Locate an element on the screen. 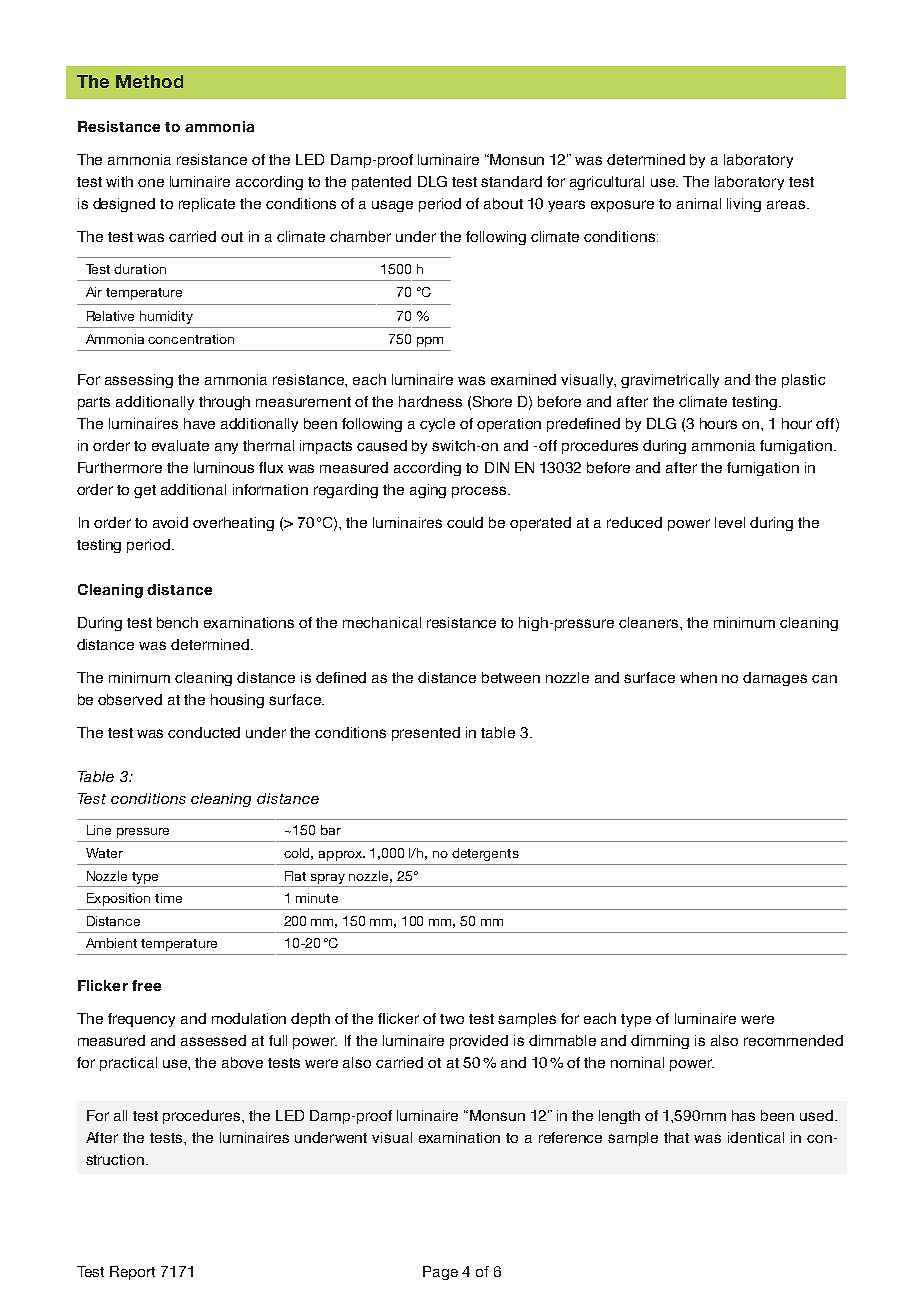 Image resolution: width=924 pixels, height=1308 pixels. Method is located at coordinates (149, 81).
